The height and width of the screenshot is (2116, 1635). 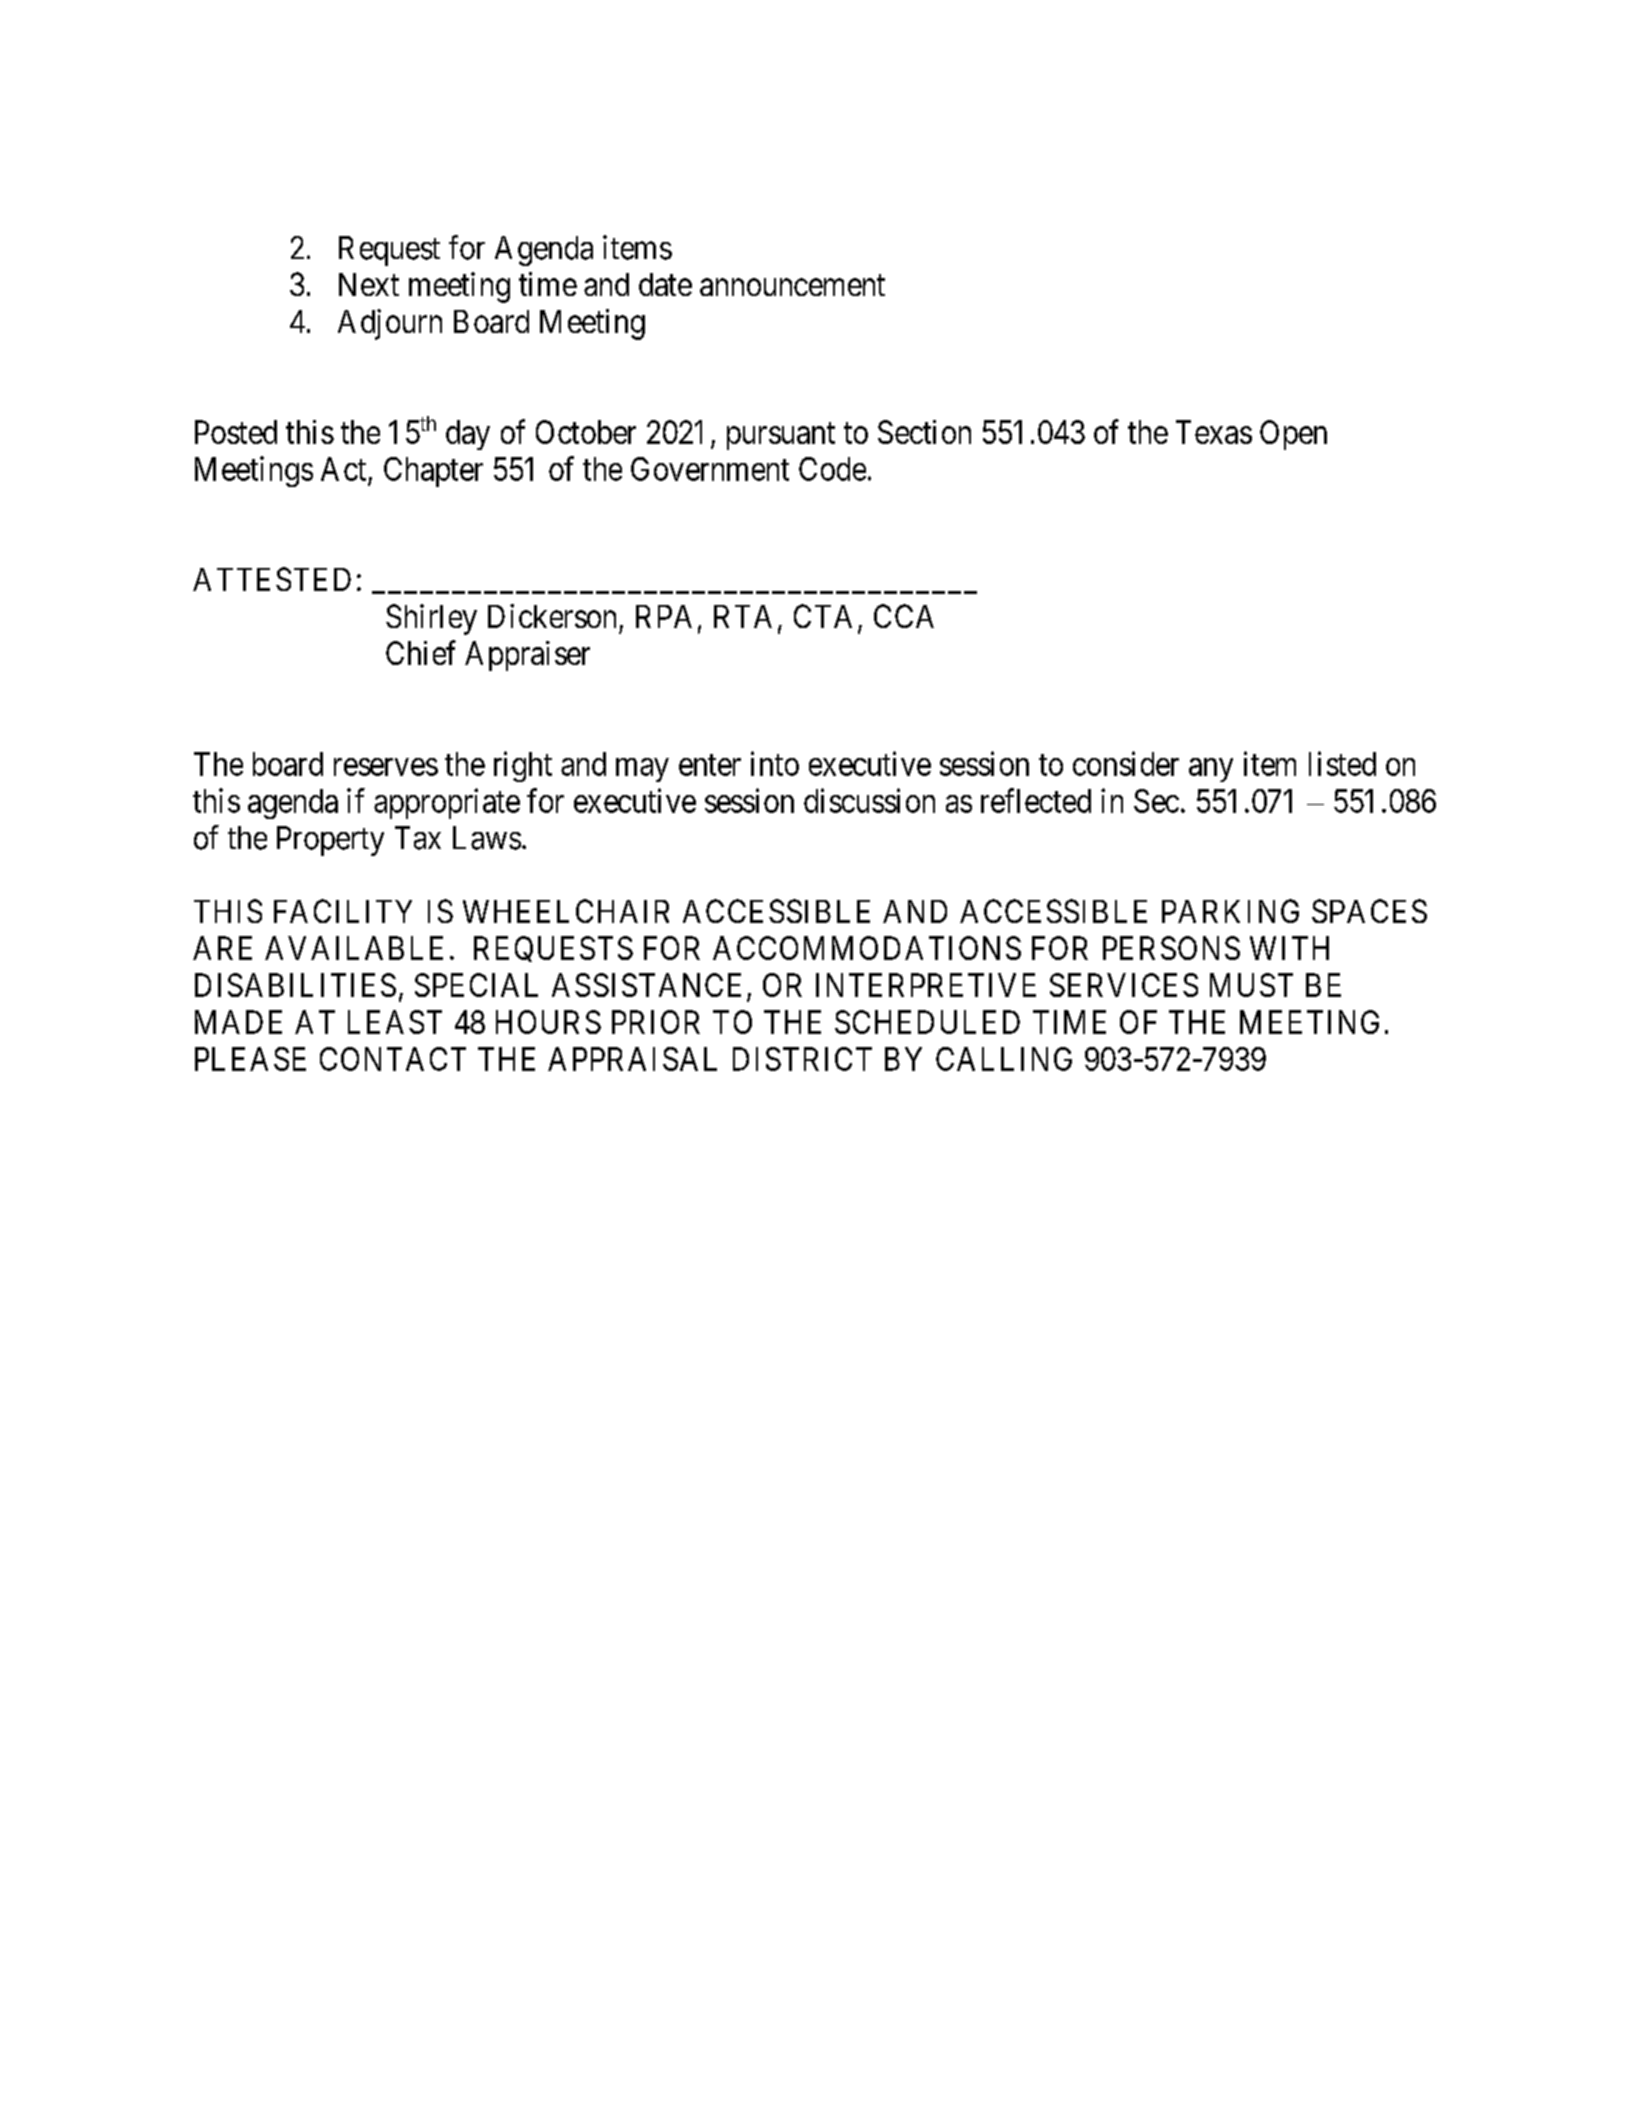 What do you see at coordinates (1126, 763) in the screenshot?
I see `consider` at bounding box center [1126, 763].
